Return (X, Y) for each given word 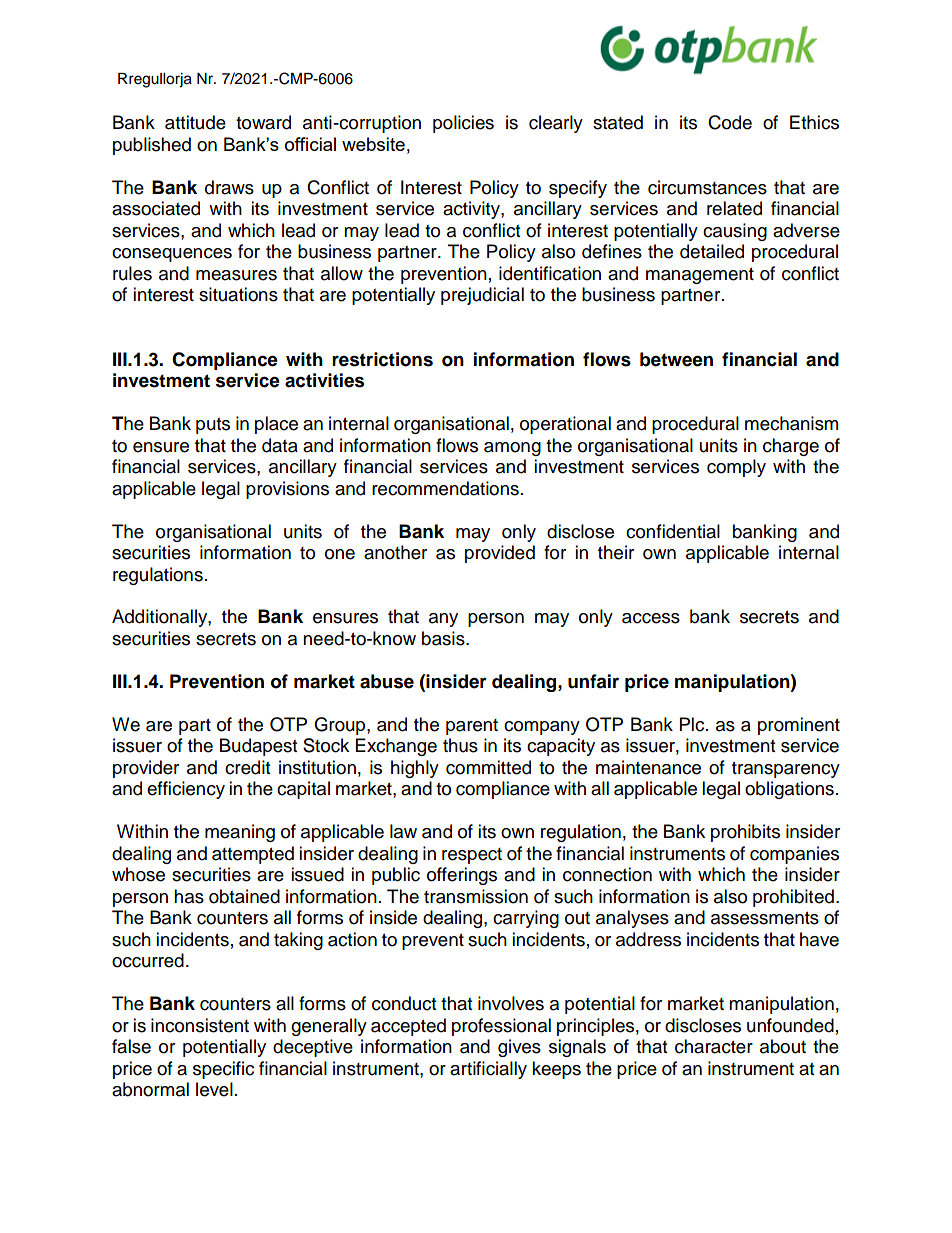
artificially (488, 1070)
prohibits (745, 833)
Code (730, 122)
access (651, 618)
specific (223, 1070)
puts (213, 426)
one (340, 554)
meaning (240, 833)
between (676, 359)
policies (463, 124)
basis (444, 638)
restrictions (382, 359)
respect (472, 856)
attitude (195, 122)
